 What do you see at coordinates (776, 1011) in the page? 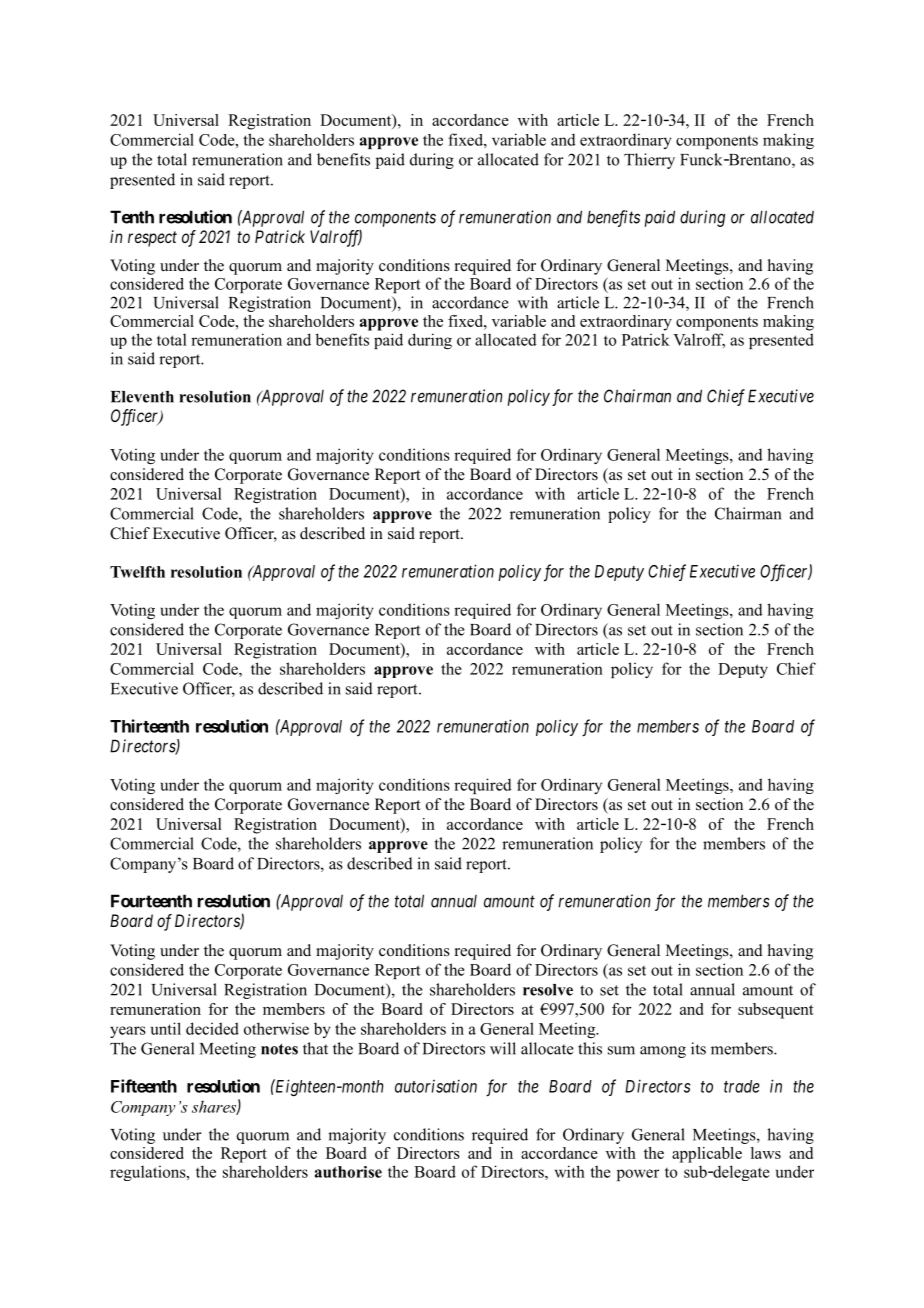
I see `subsequent` at bounding box center [776, 1011].
